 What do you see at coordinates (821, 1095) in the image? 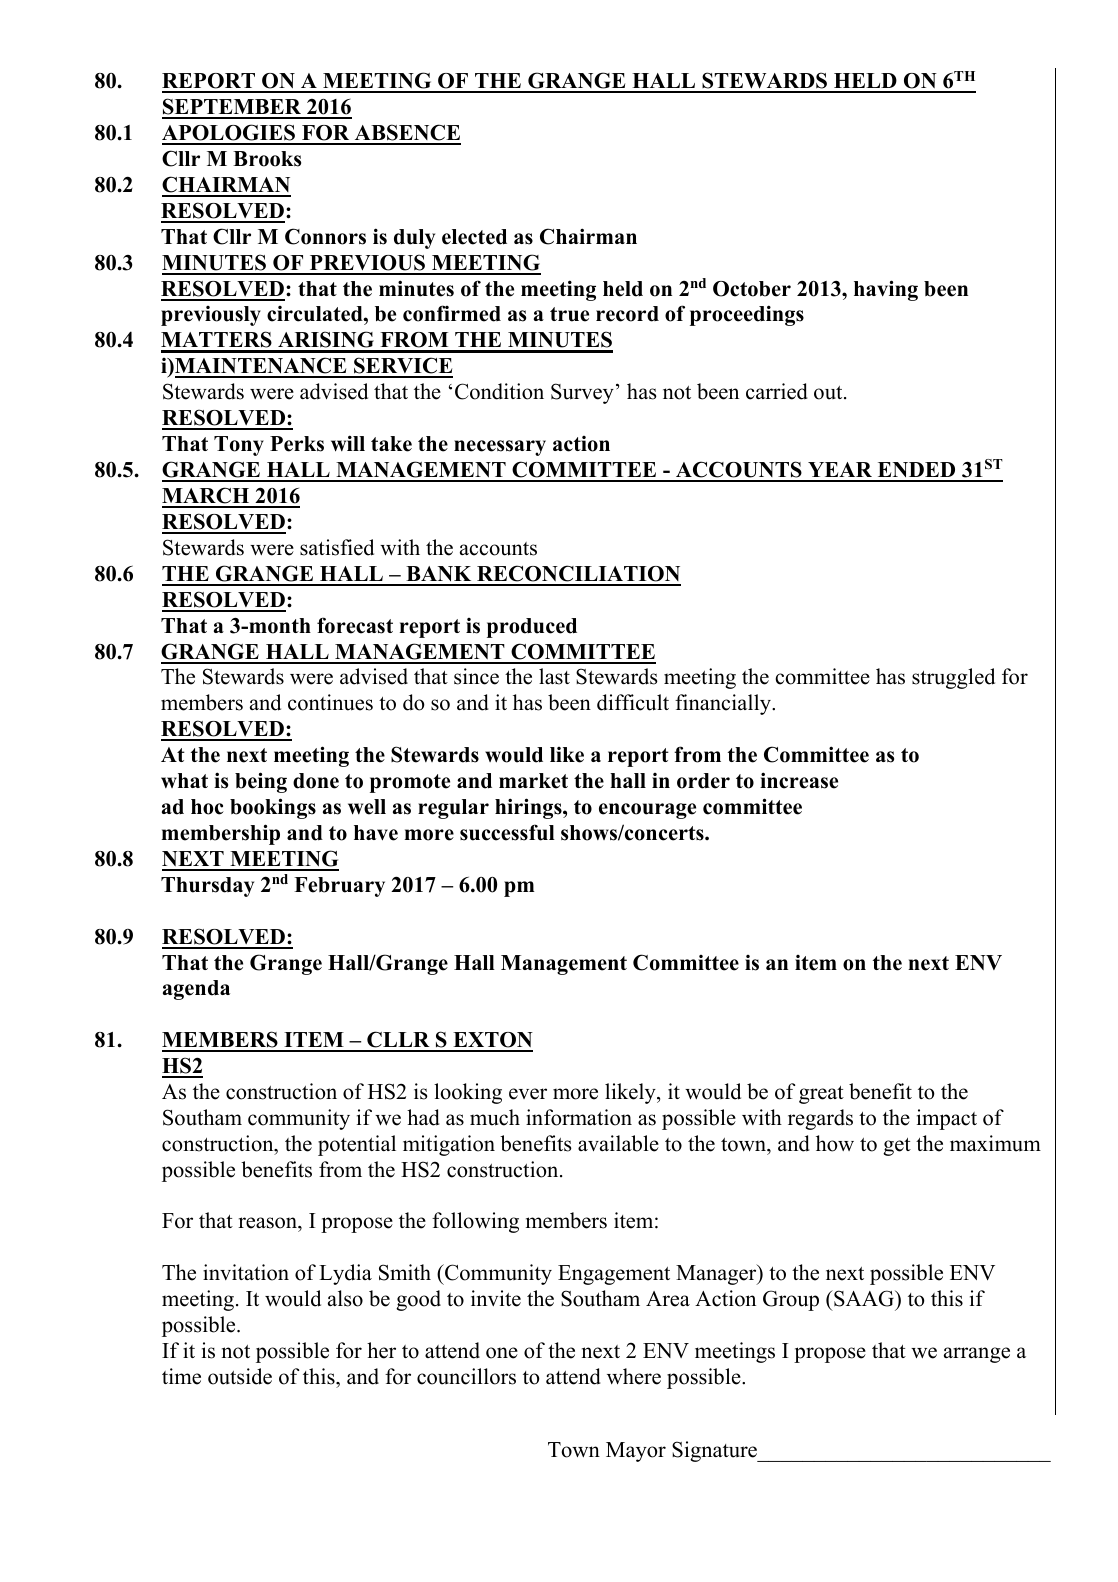
I see `great` at bounding box center [821, 1095].
